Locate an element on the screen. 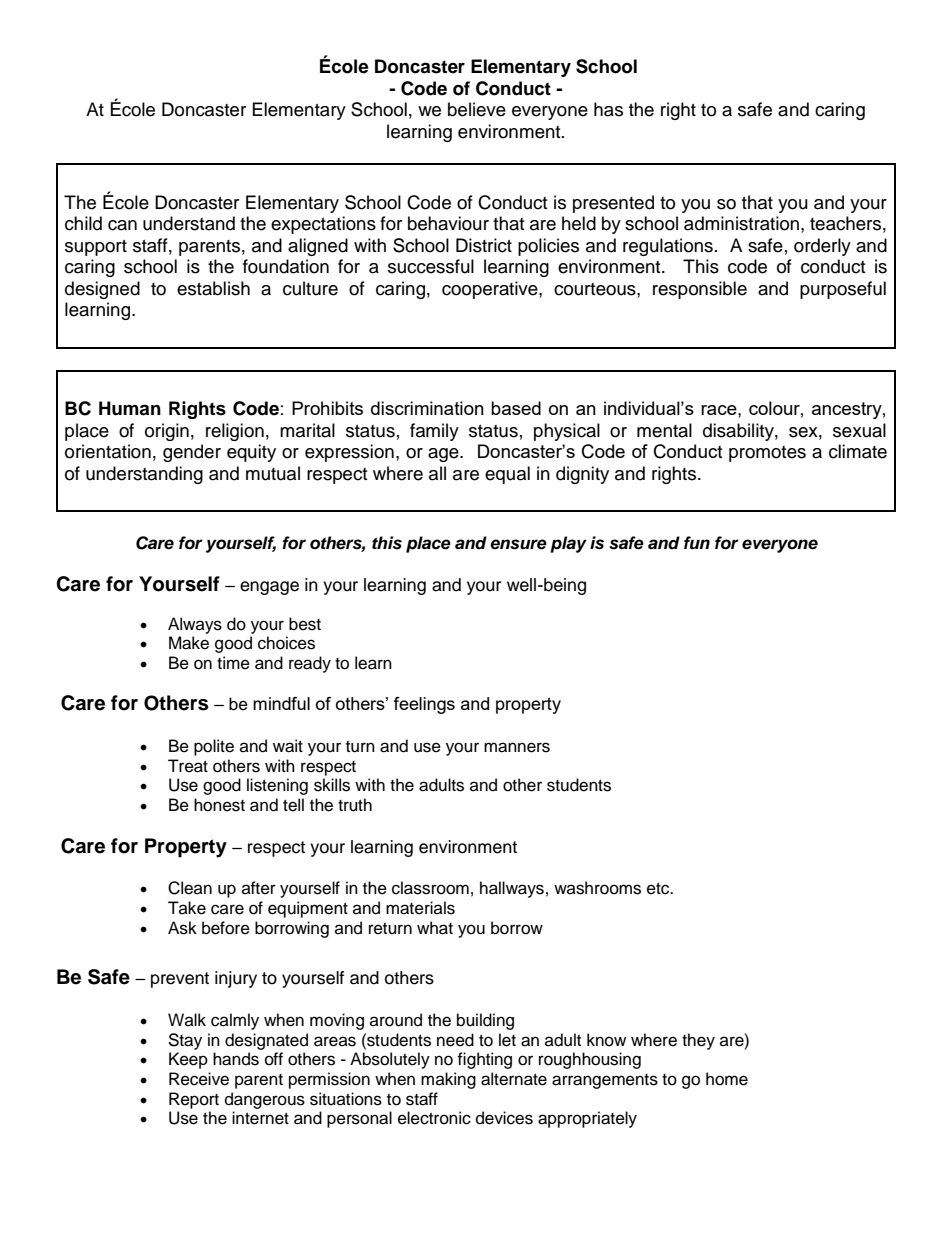 The width and height of the screenshot is (952, 1233). believe is located at coordinates (477, 109).
